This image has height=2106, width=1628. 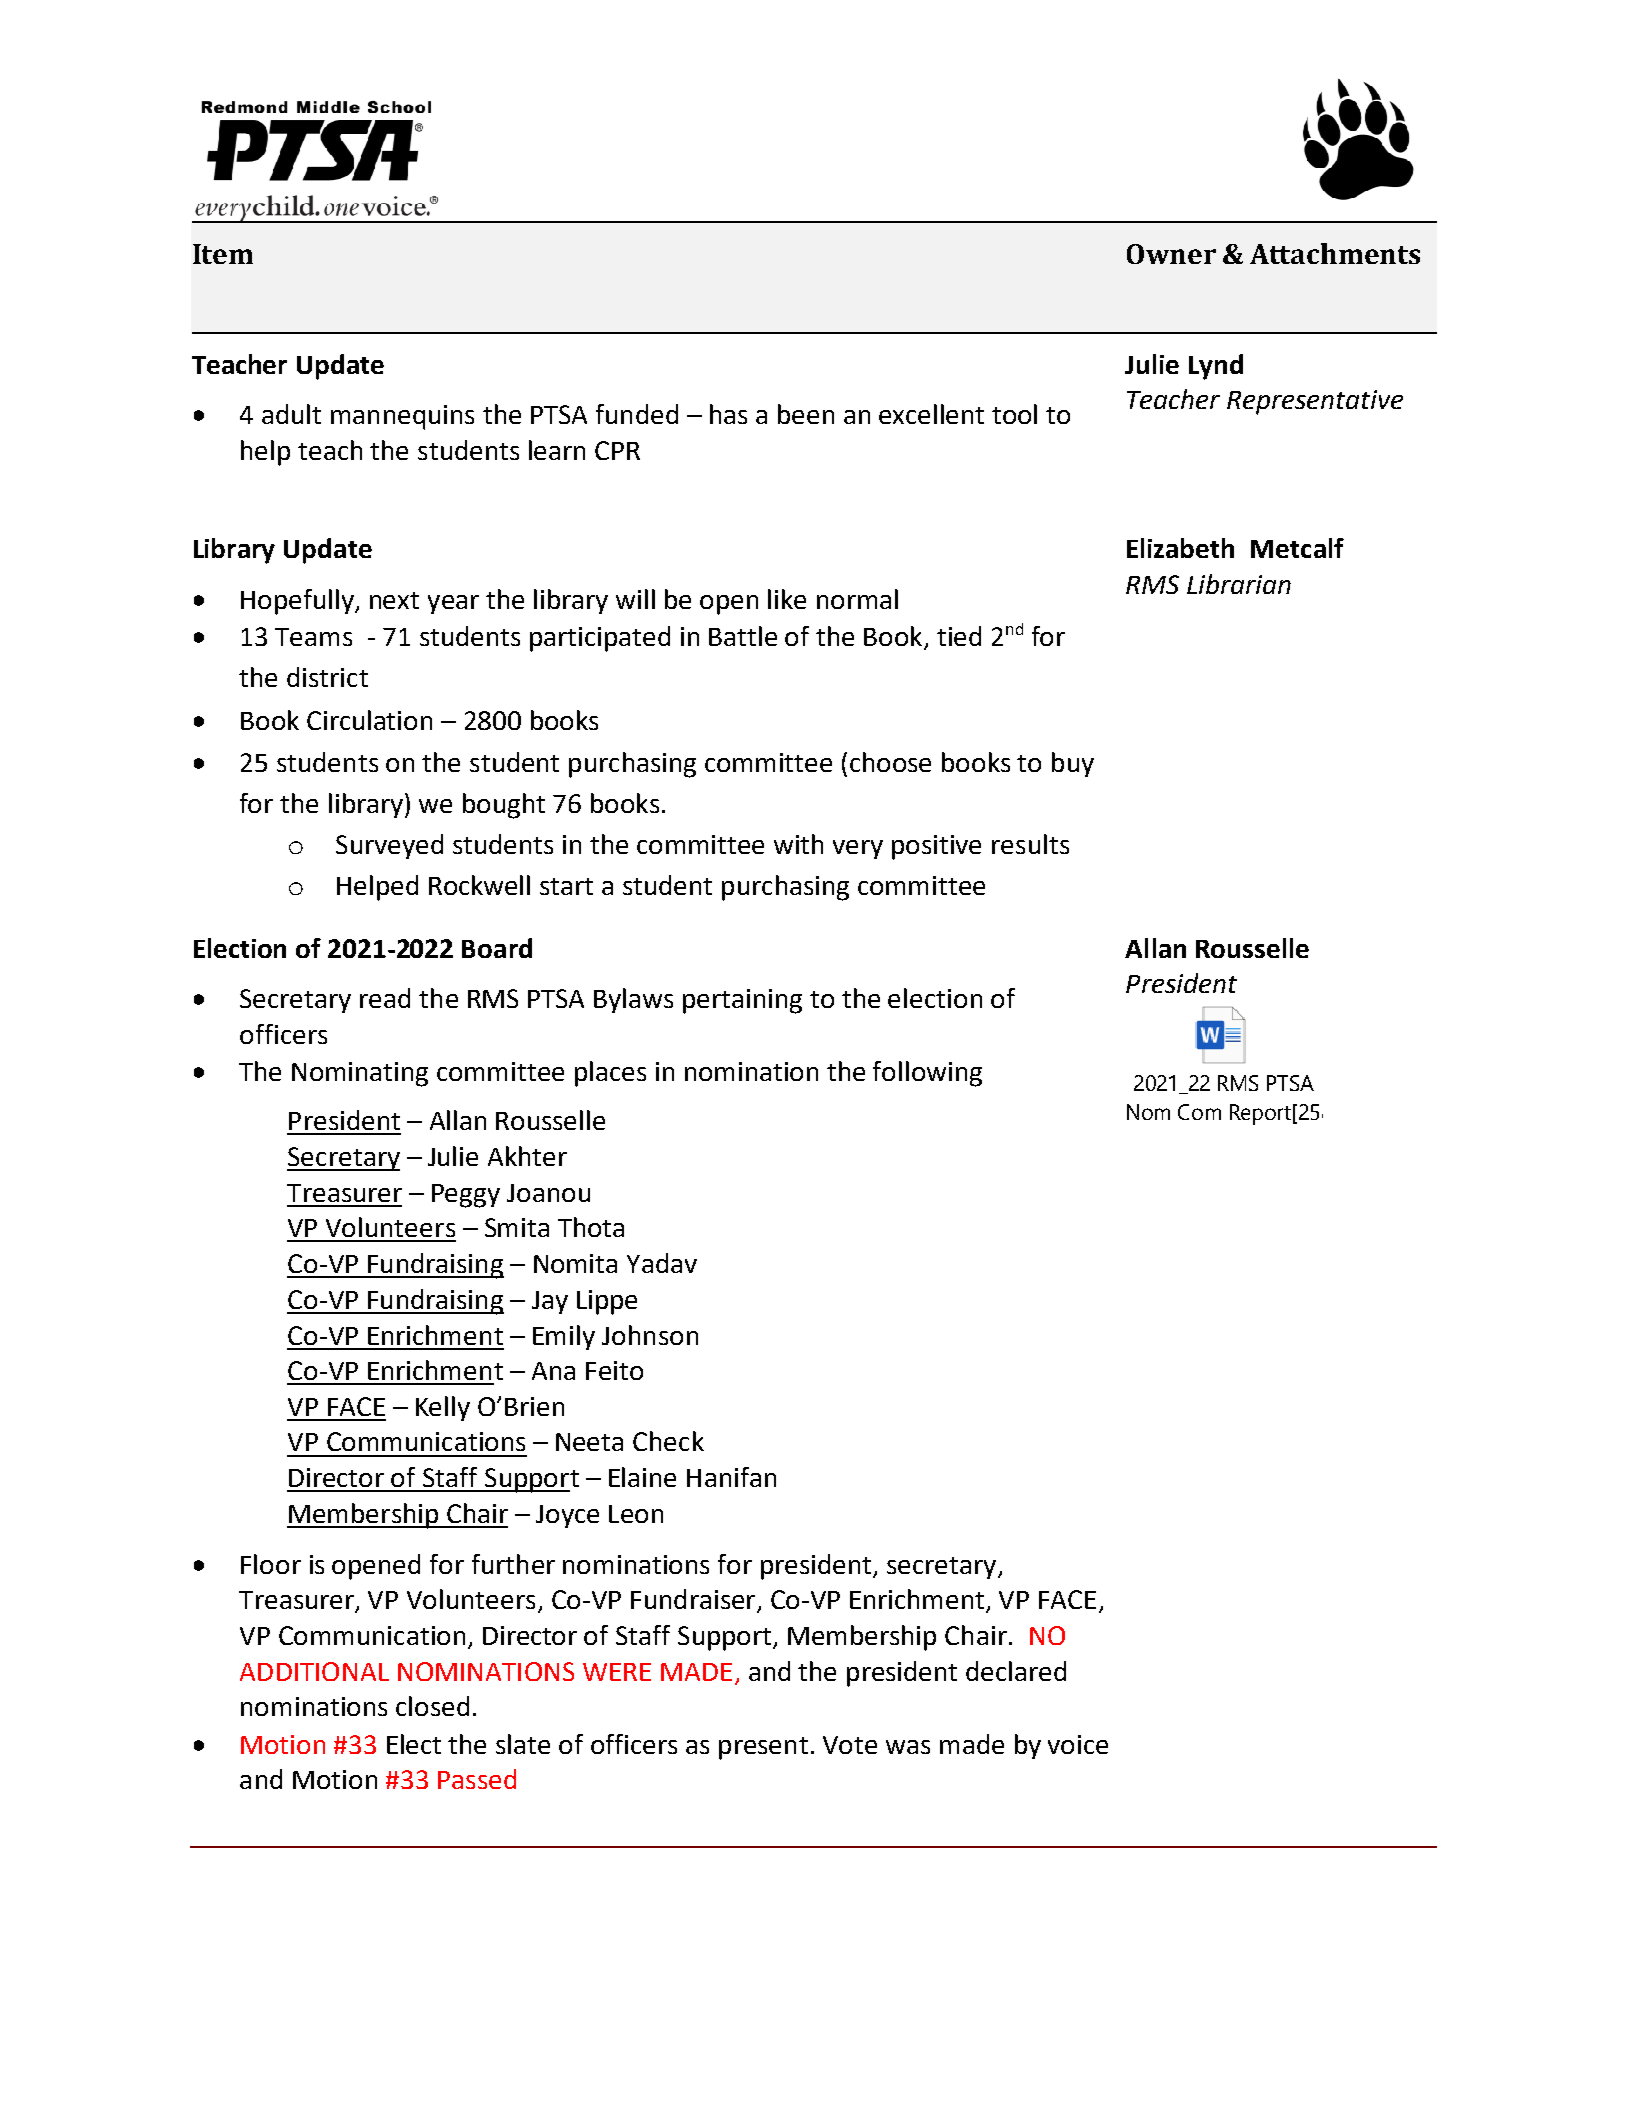 What do you see at coordinates (742, 1001) in the image?
I see `pertaining` at bounding box center [742, 1001].
